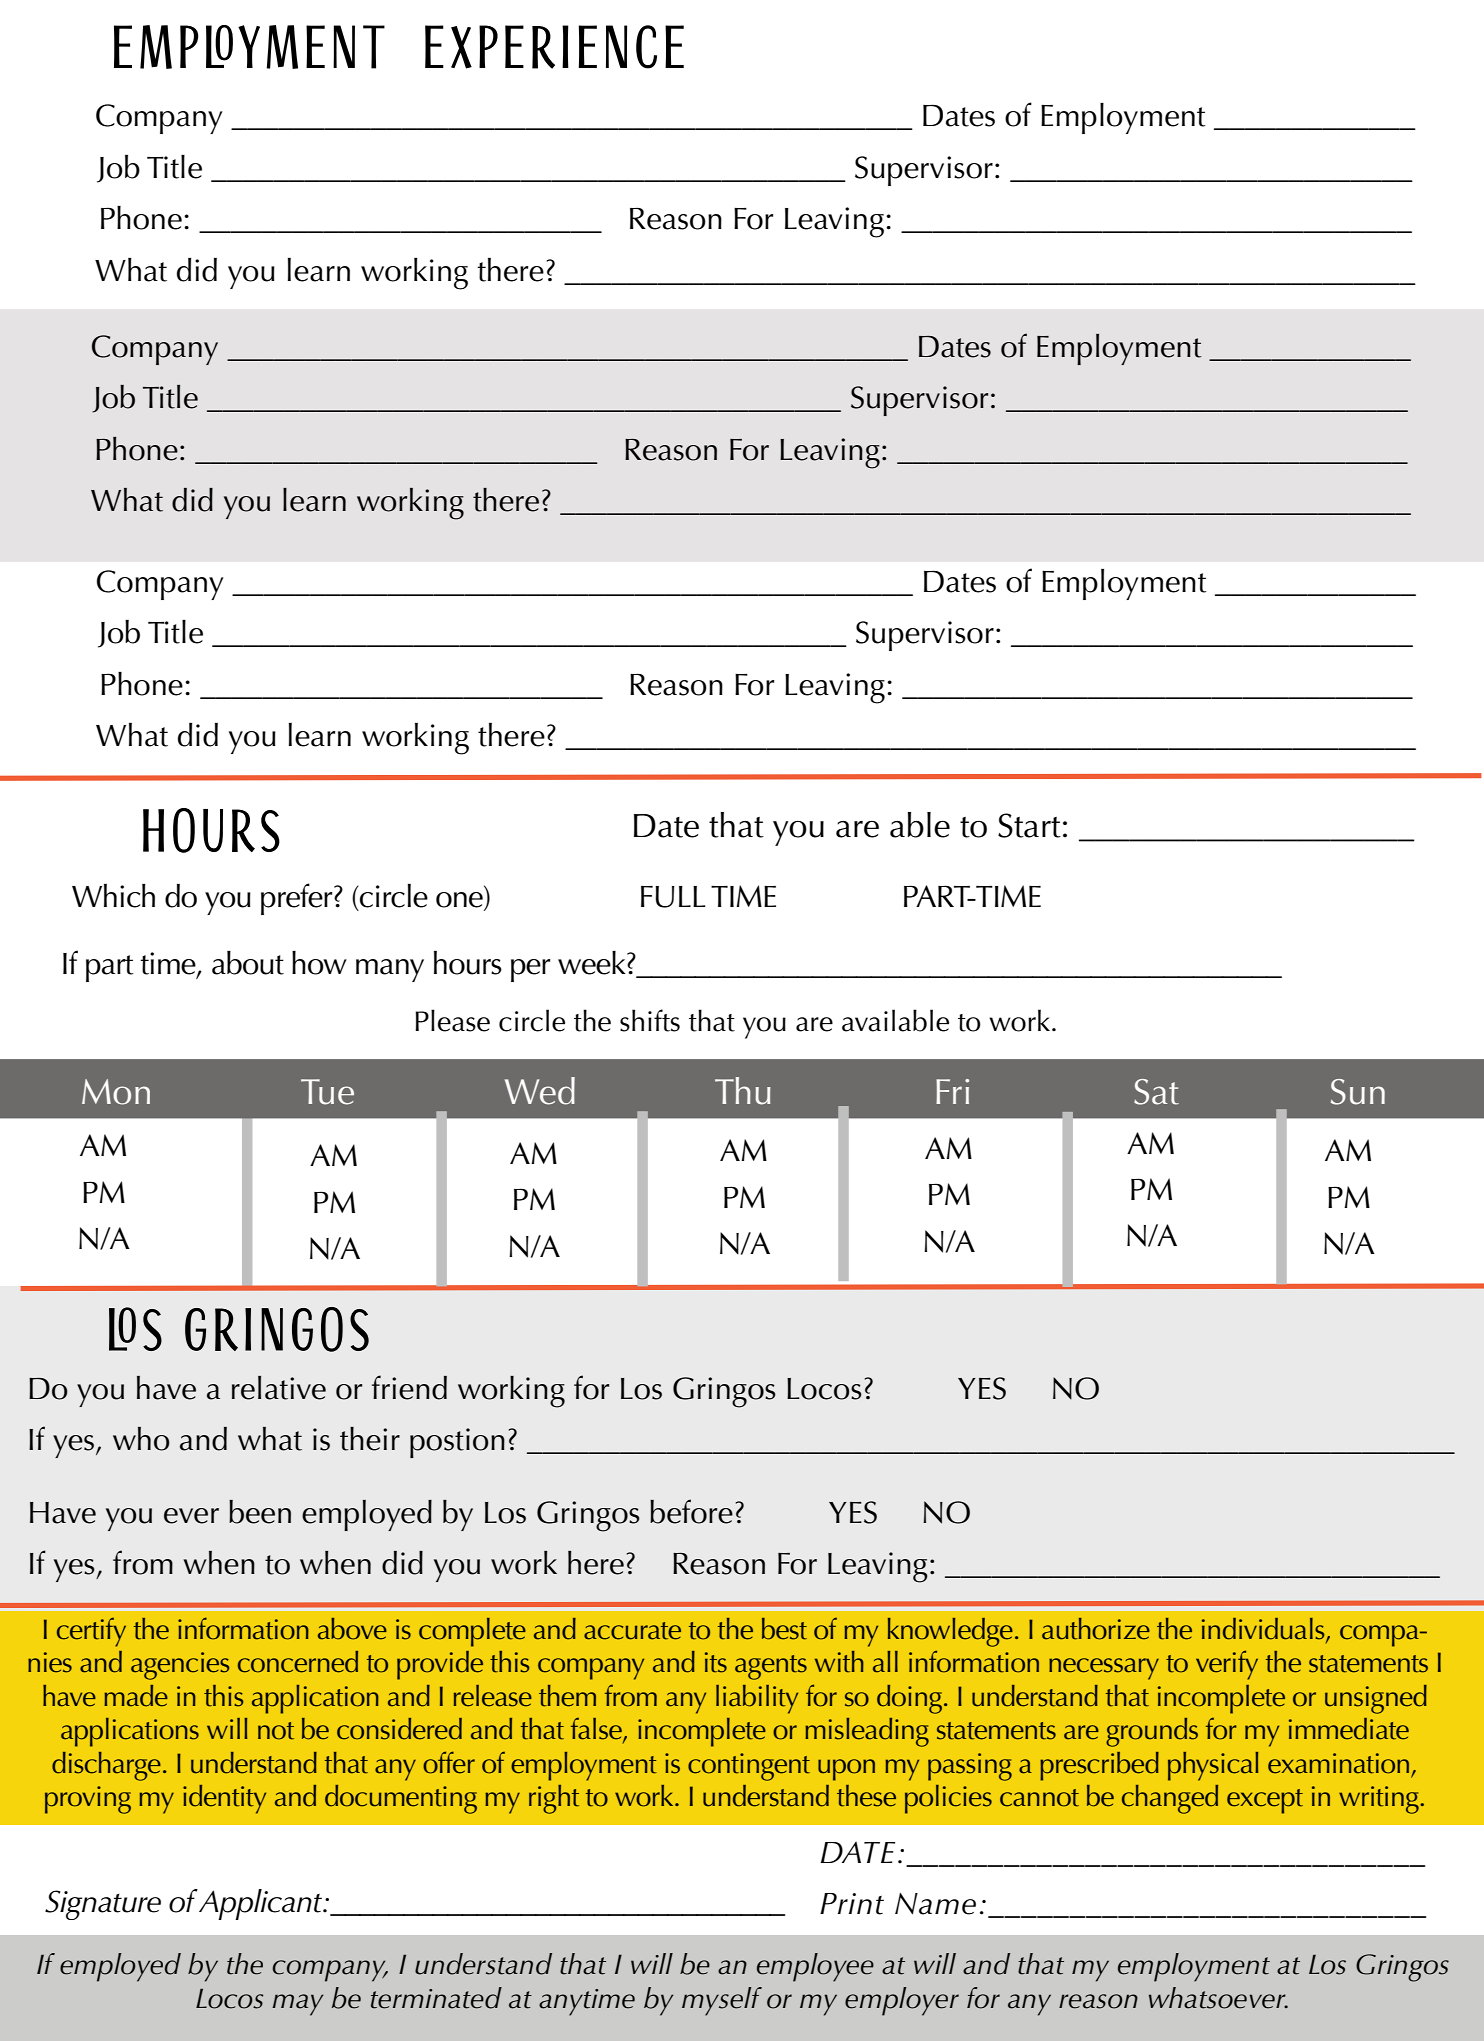 The width and height of the screenshot is (1484, 2041). What do you see at coordinates (554, 47) in the screenshot?
I see `EXPERIENCE` at bounding box center [554, 47].
